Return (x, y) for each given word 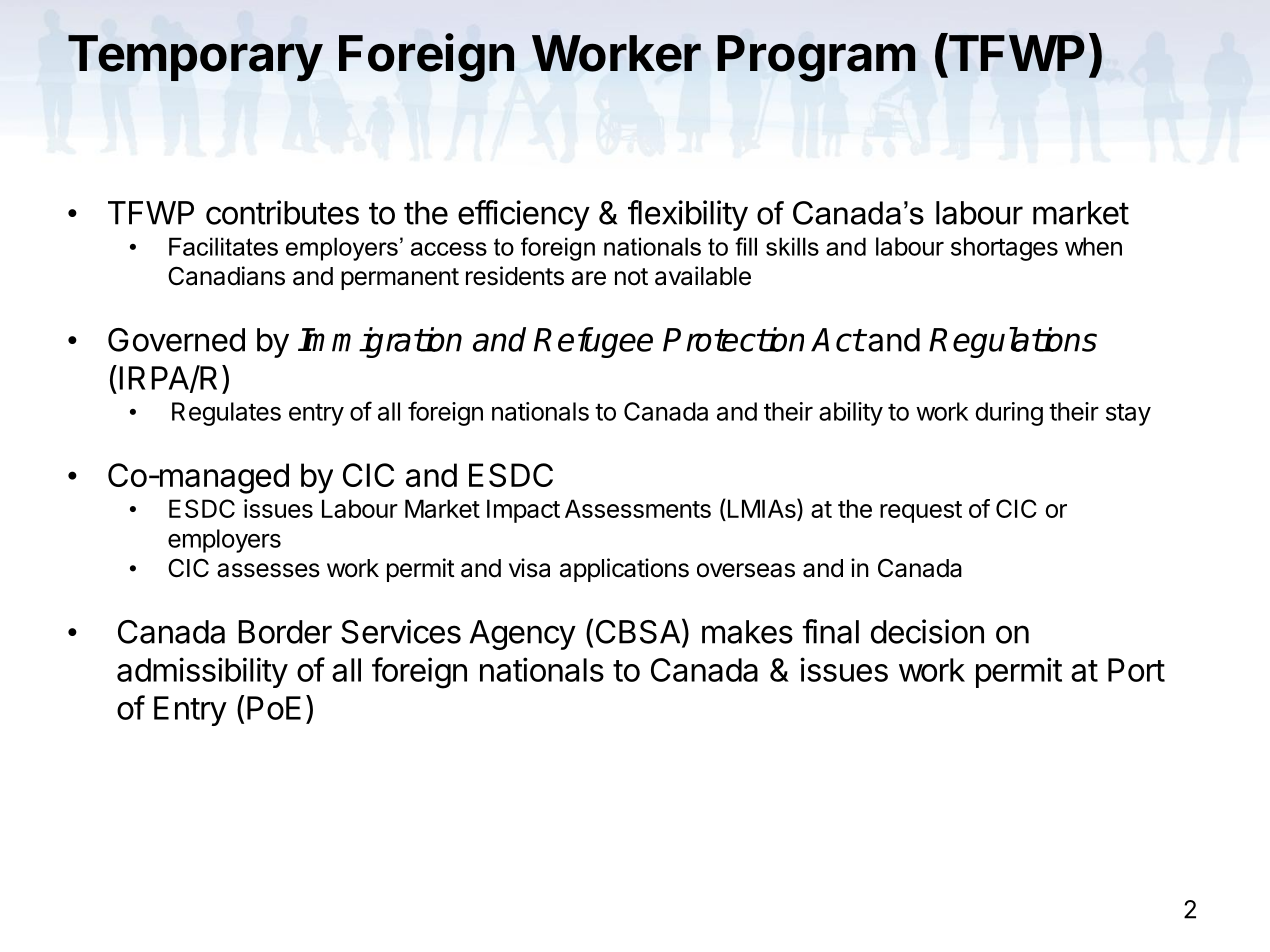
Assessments (638, 508)
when (1093, 246)
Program (816, 58)
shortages (1004, 249)
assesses (268, 570)
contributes (282, 212)
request (921, 512)
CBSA (638, 632)
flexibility (688, 215)
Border (285, 632)
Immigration (380, 342)
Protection (733, 339)
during (1009, 414)
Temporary (195, 58)
